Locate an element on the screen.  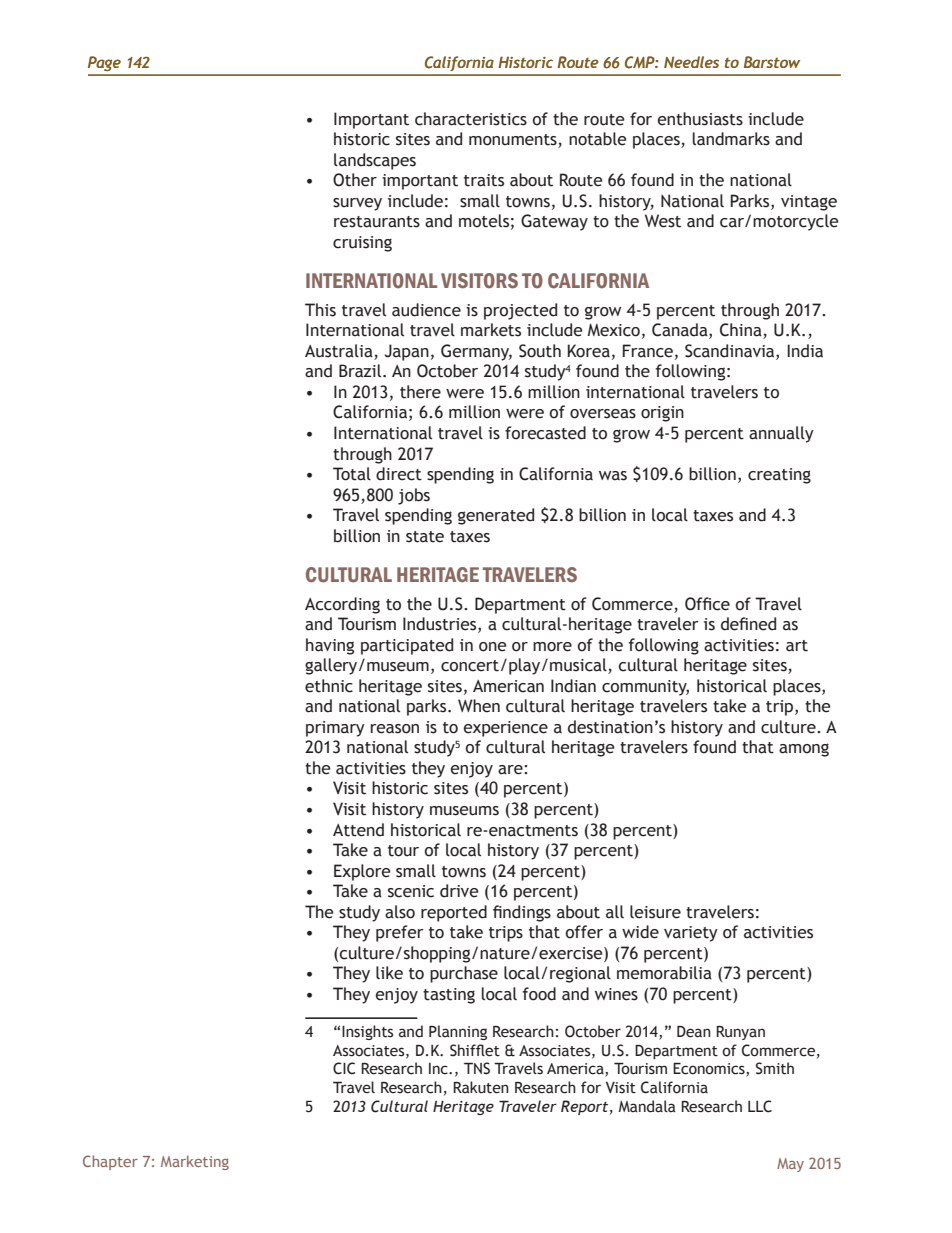
among is located at coordinates (804, 750).
